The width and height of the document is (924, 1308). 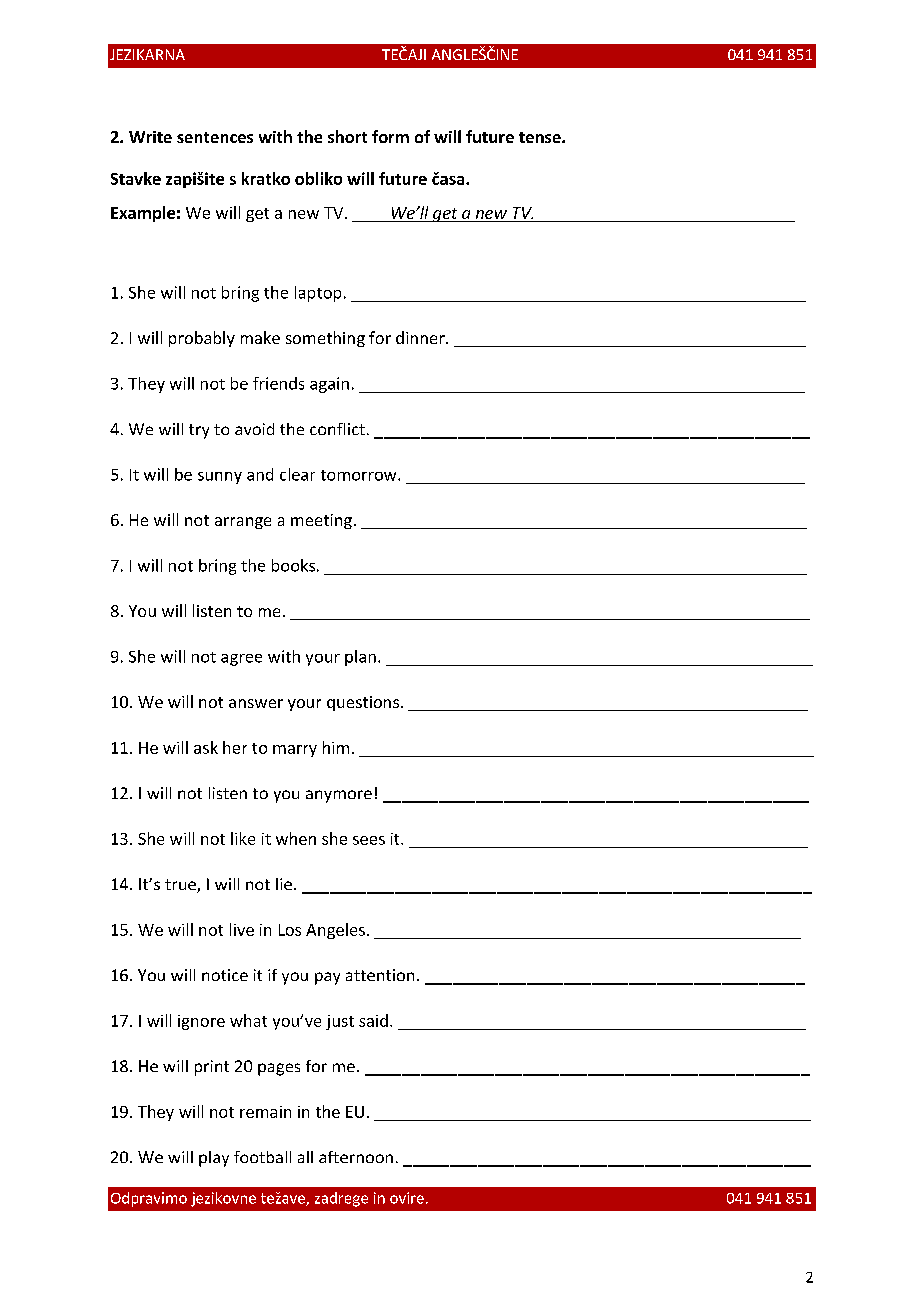 What do you see at coordinates (347, 136) in the document?
I see `short` at bounding box center [347, 136].
